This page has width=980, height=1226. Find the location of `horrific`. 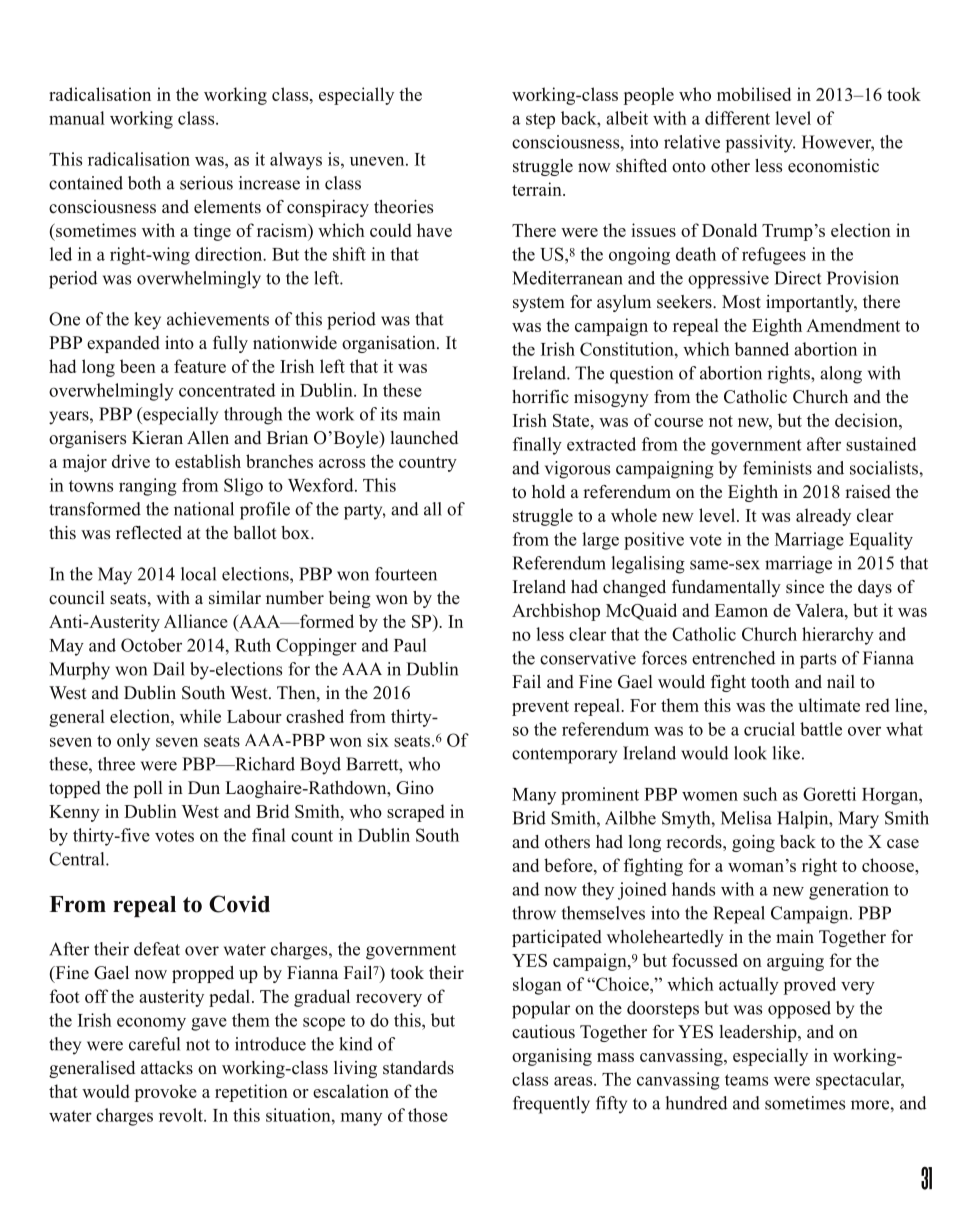

horrific is located at coordinates (540, 397).
